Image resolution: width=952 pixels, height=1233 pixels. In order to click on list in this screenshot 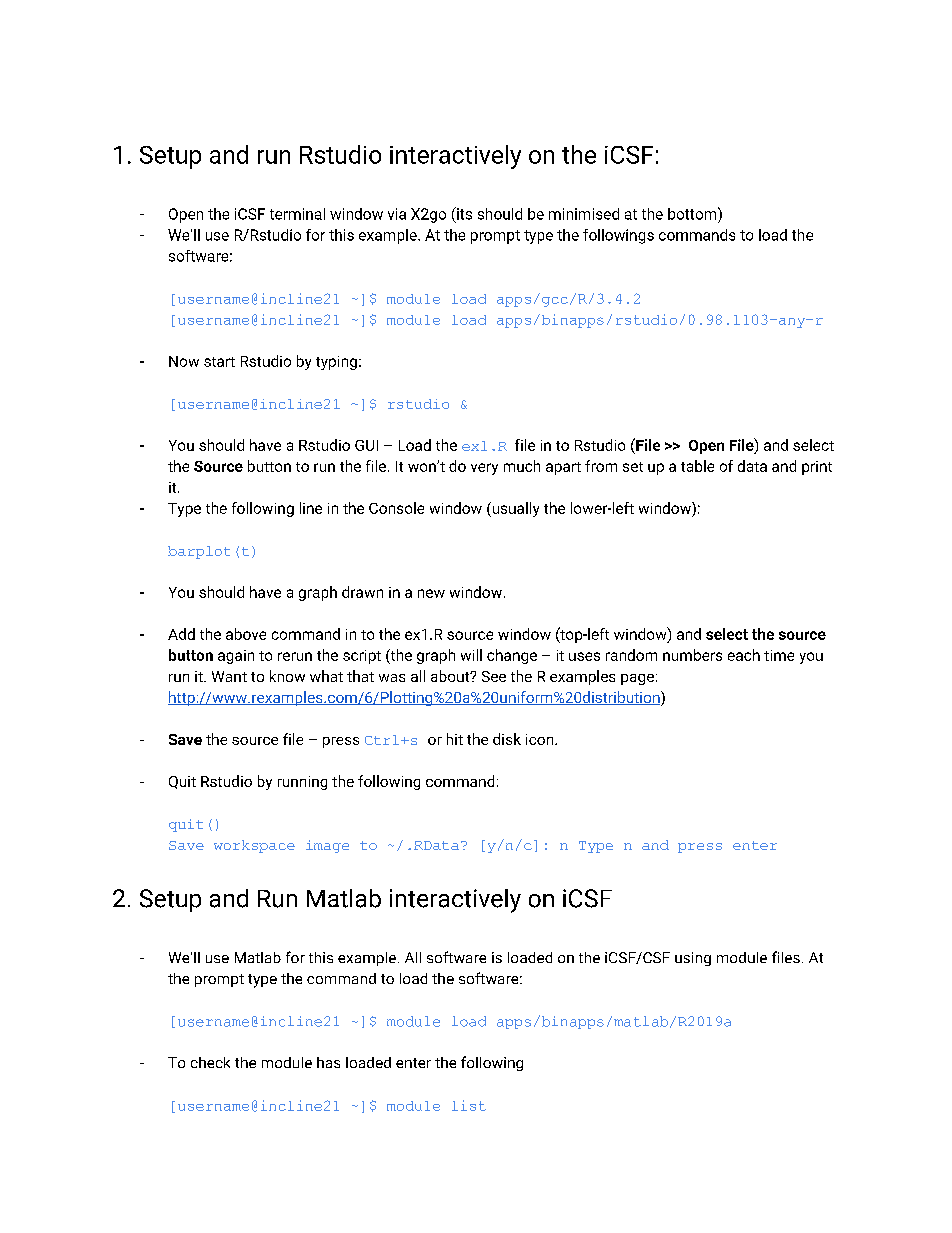, I will do `click(469, 1105)`.
